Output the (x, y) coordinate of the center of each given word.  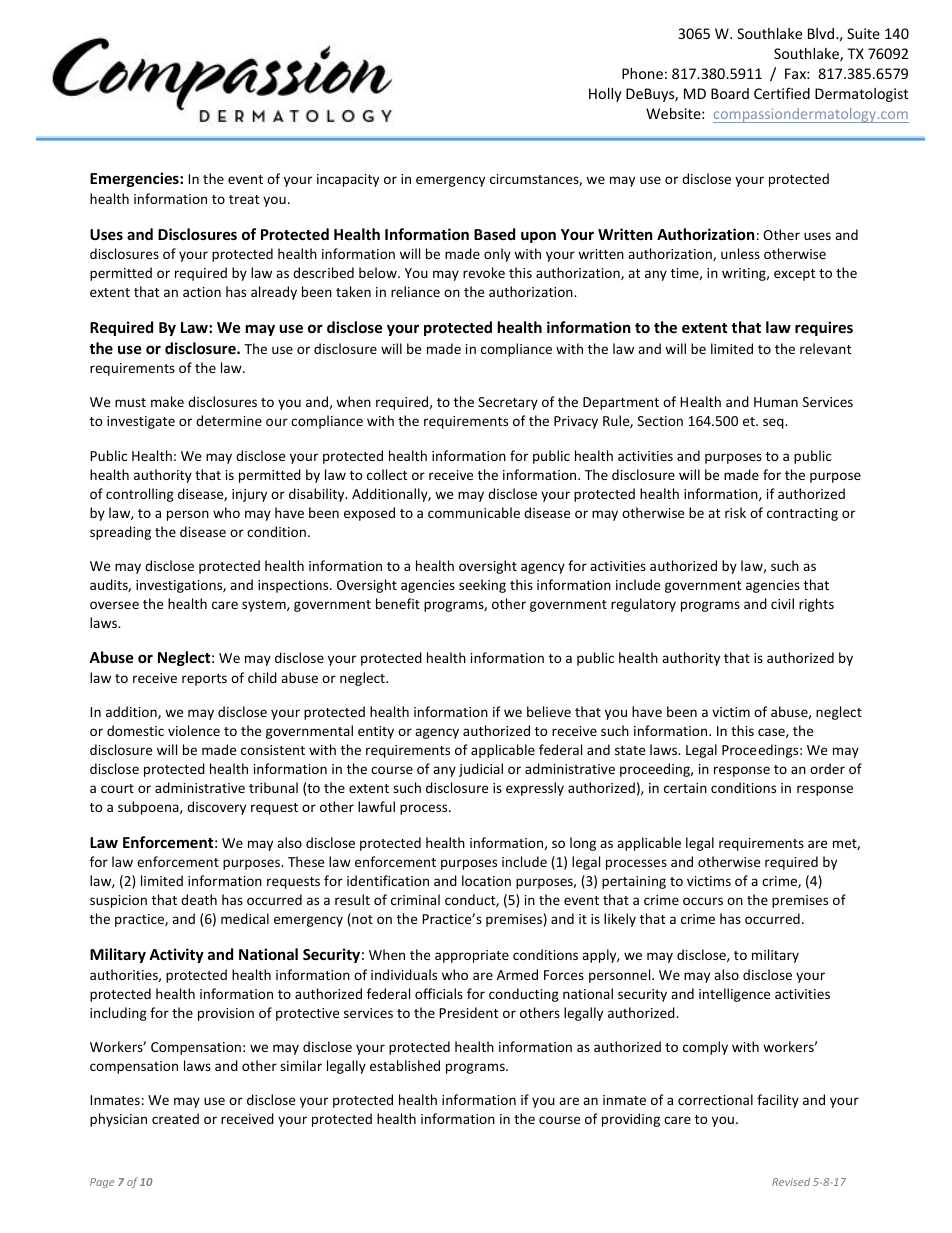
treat (244, 199)
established (405, 1065)
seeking (482, 586)
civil (782, 603)
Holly (605, 95)
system (265, 606)
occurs (703, 901)
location (486, 880)
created (175, 1118)
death (199, 899)
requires (824, 328)
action (202, 292)
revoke (484, 272)
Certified (782, 93)
